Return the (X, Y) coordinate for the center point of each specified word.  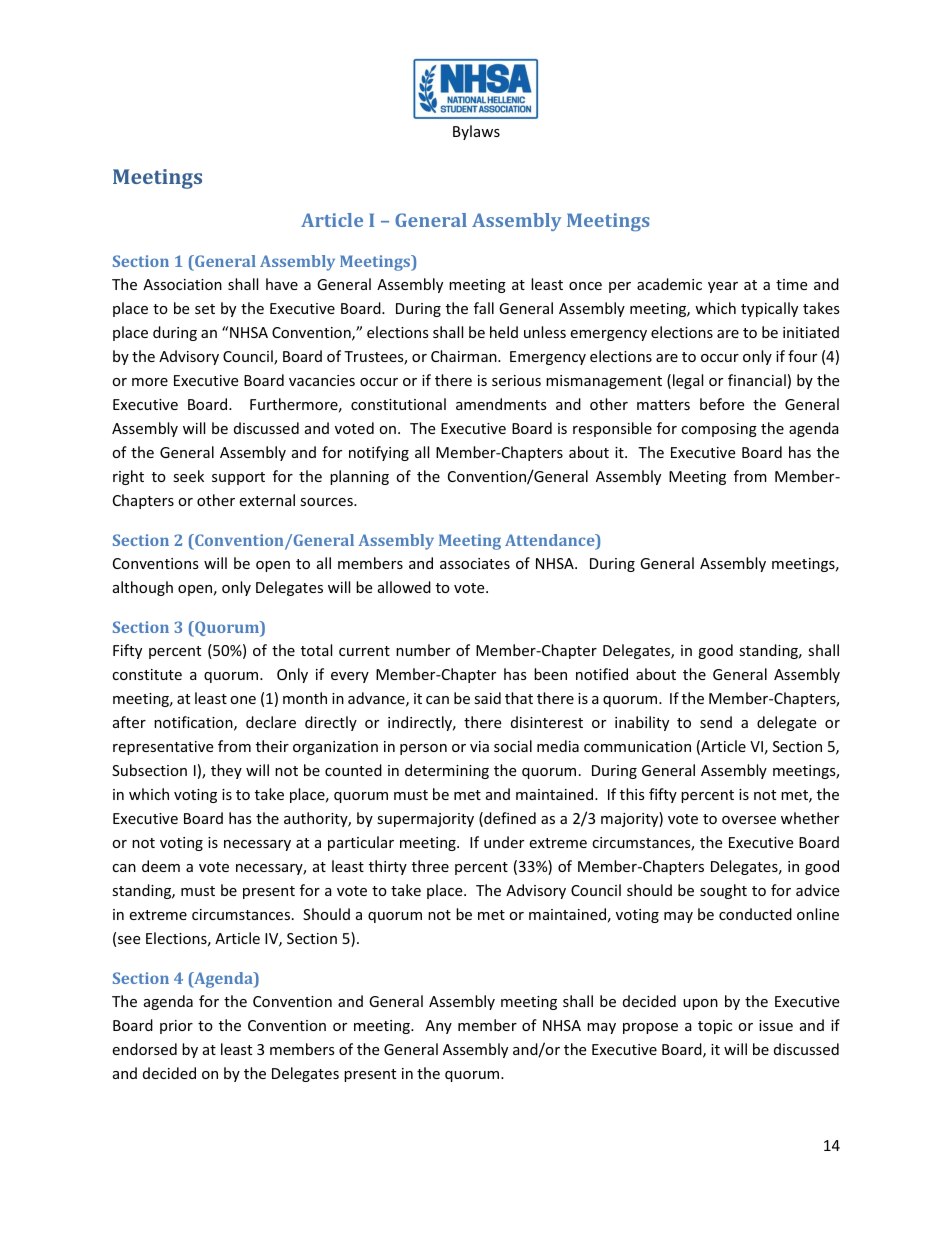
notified (602, 674)
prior (176, 1027)
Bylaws (476, 132)
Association (182, 284)
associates (475, 563)
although (143, 588)
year (723, 287)
